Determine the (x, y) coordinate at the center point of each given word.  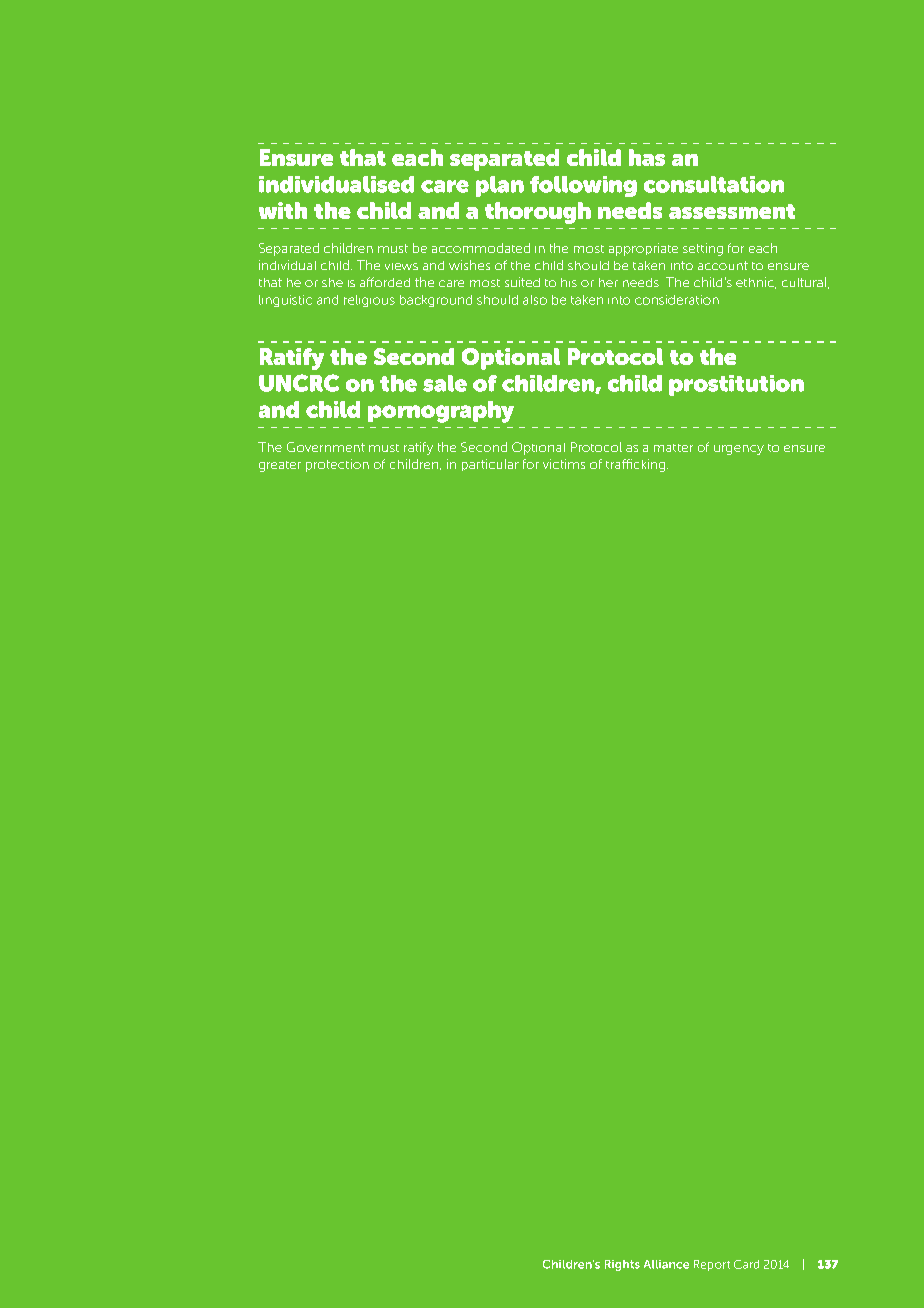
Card (746, 1264)
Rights (622, 1265)
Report (712, 1265)
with (283, 210)
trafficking (635, 465)
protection (337, 465)
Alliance (666, 1264)
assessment (732, 211)
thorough (538, 213)
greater (280, 466)
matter (673, 448)
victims (564, 464)
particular (490, 465)
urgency (739, 450)
